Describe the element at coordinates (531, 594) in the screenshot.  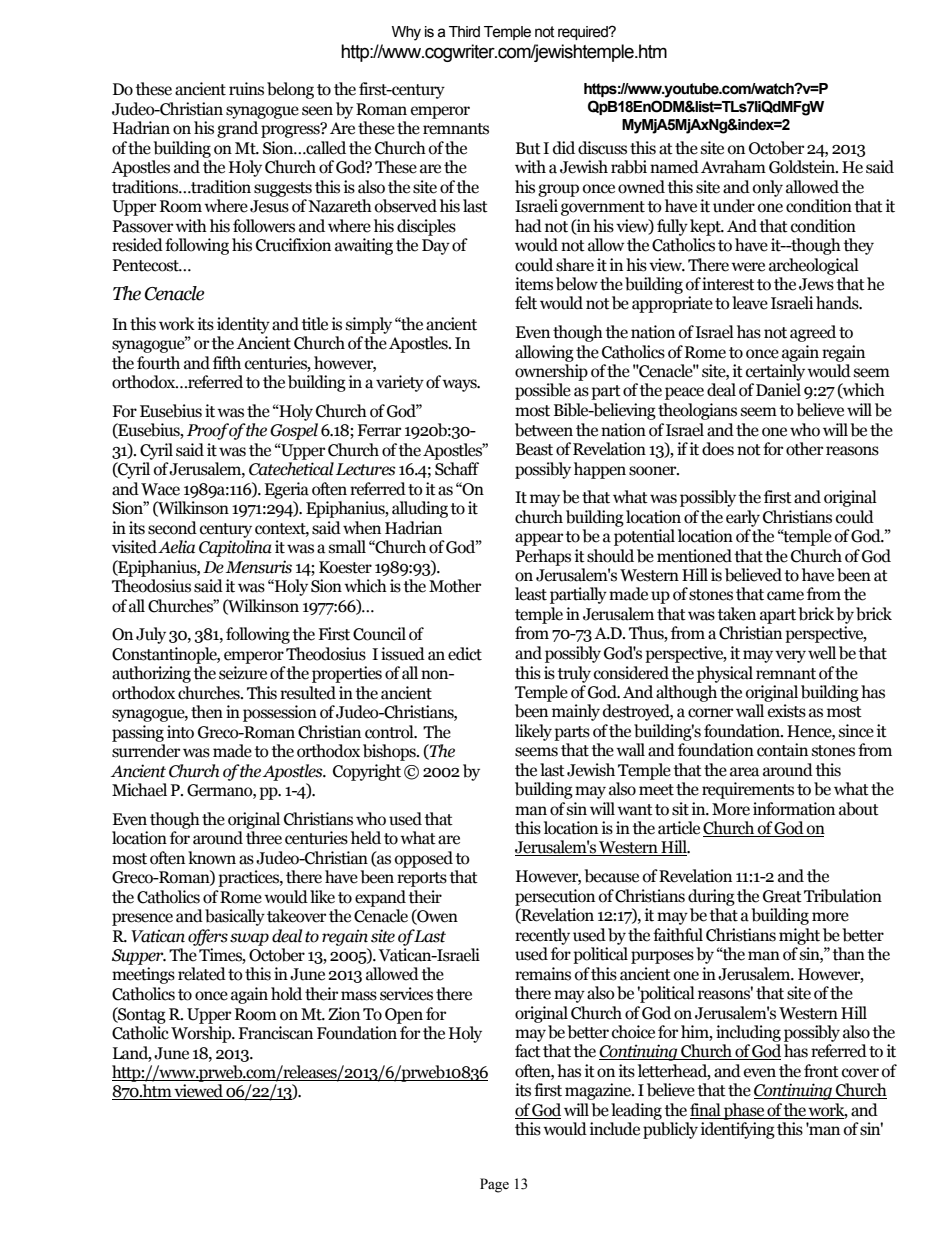
I see `least` at that location.
